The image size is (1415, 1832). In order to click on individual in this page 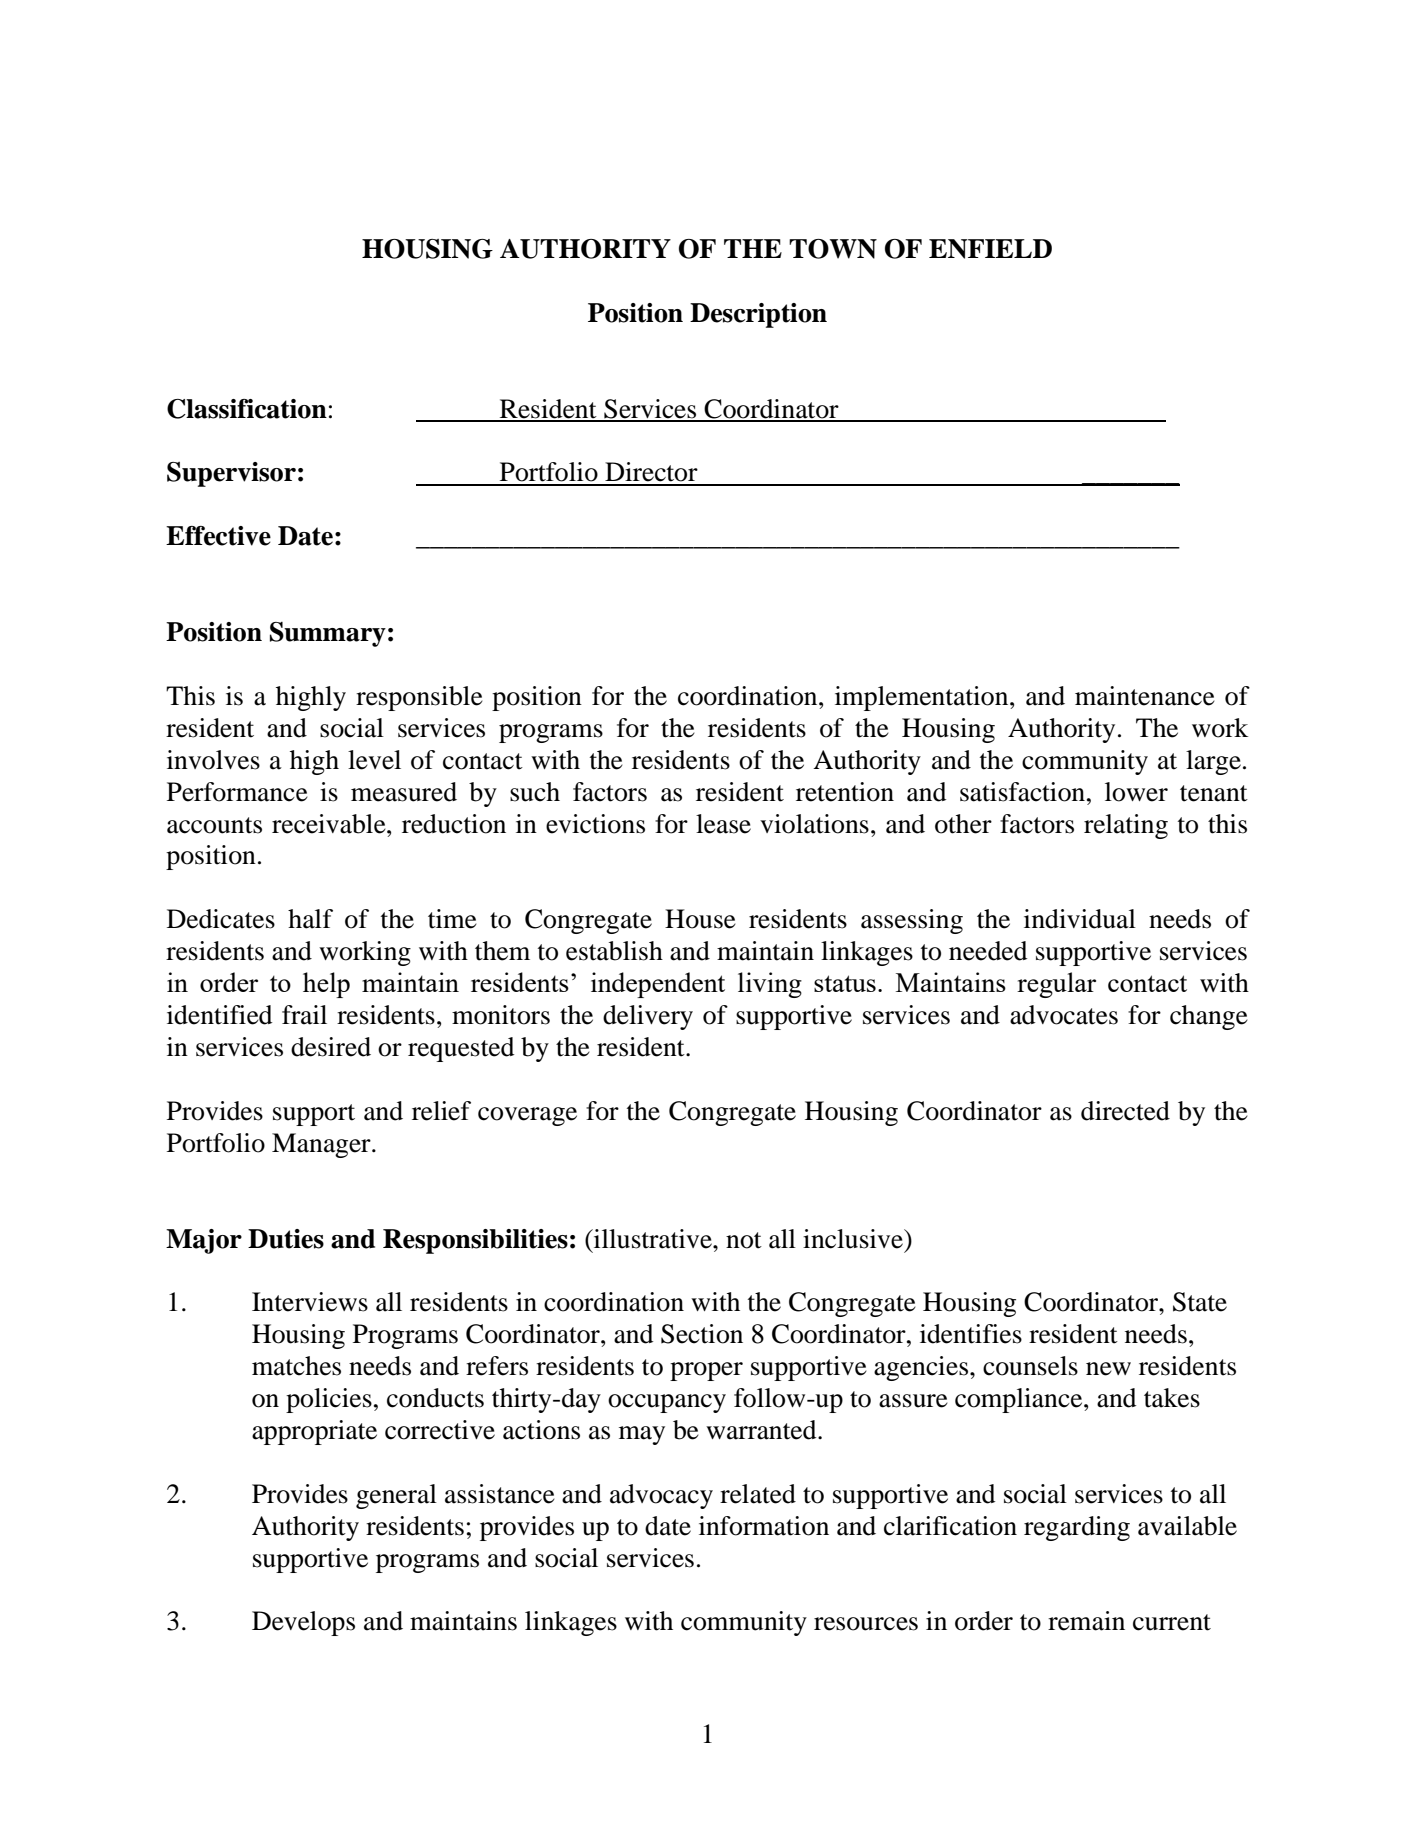, I will do `click(1080, 919)`.
